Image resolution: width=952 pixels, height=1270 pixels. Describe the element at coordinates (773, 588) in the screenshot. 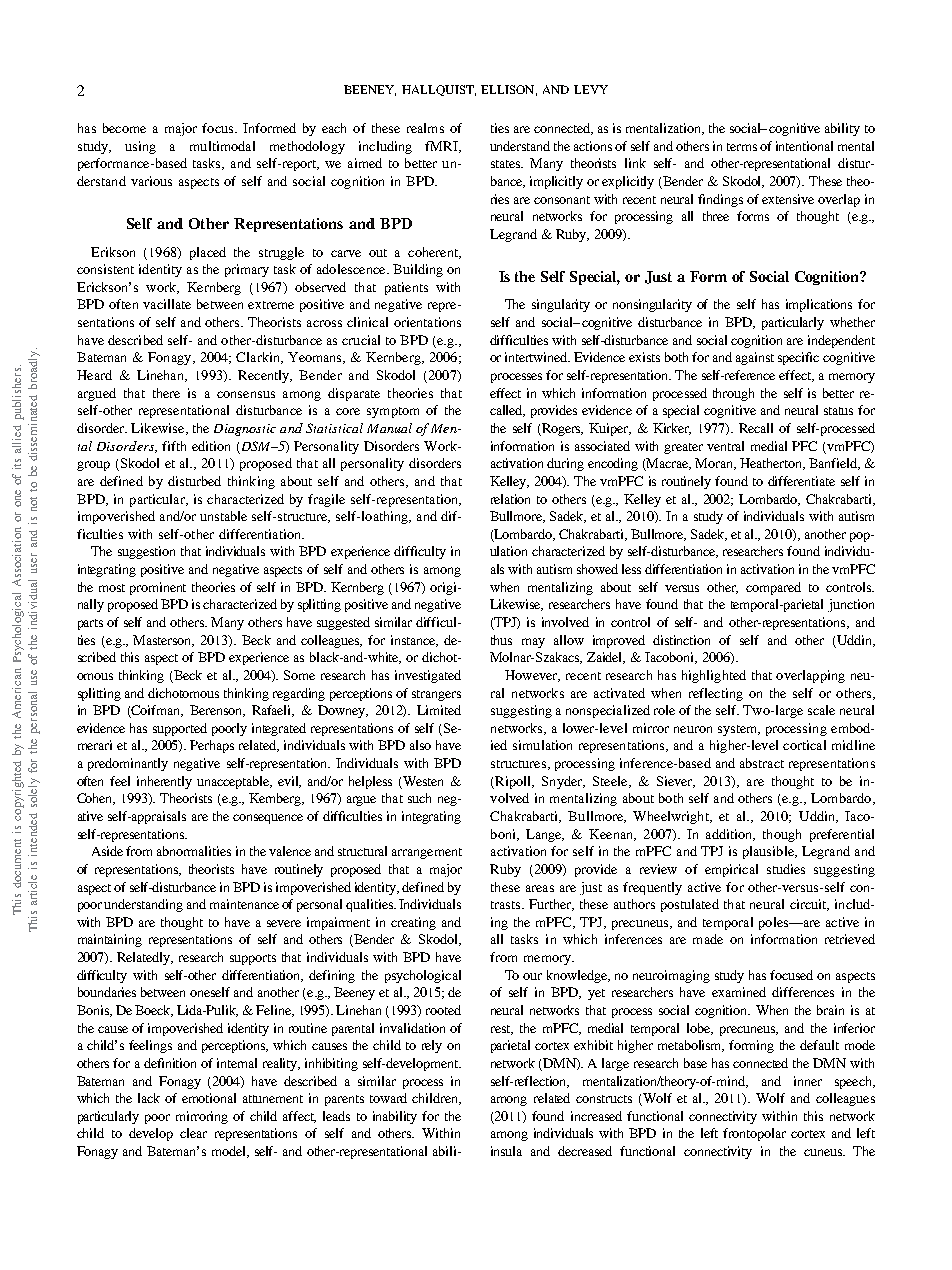

I see `compared` at that location.
